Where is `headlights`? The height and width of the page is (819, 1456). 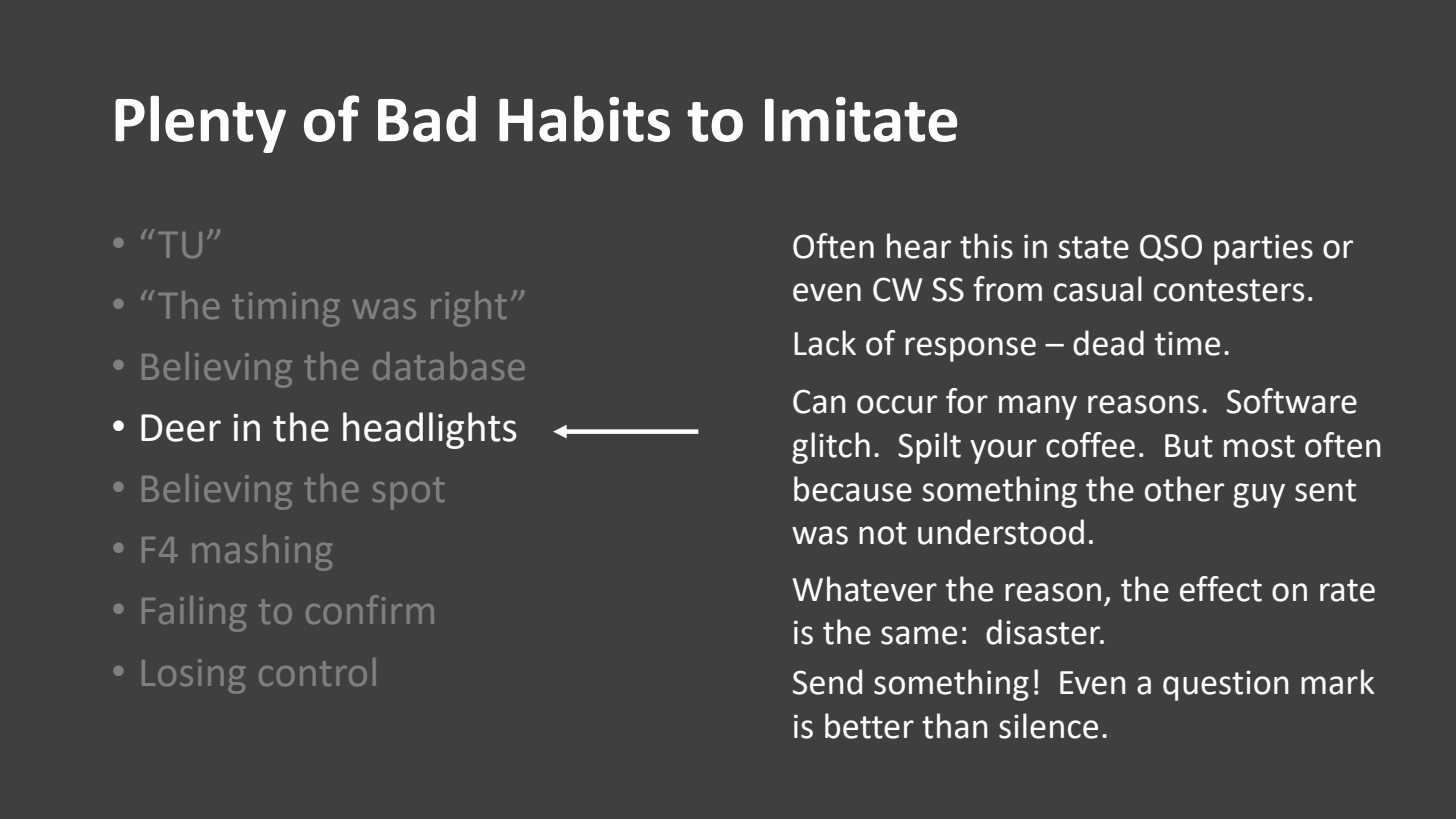
headlights is located at coordinates (430, 430).
